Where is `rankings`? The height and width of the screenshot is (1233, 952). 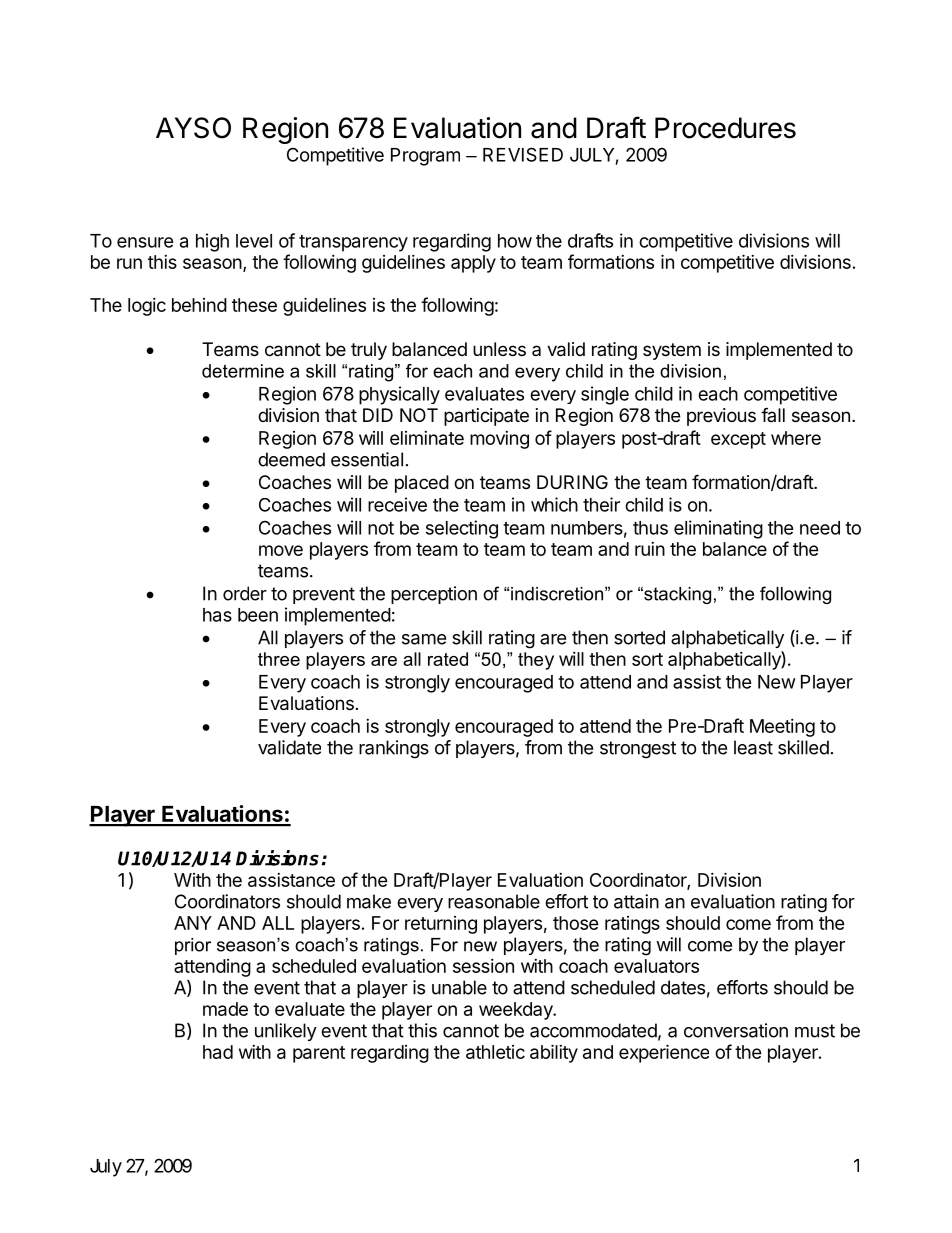 rankings is located at coordinates (394, 749).
